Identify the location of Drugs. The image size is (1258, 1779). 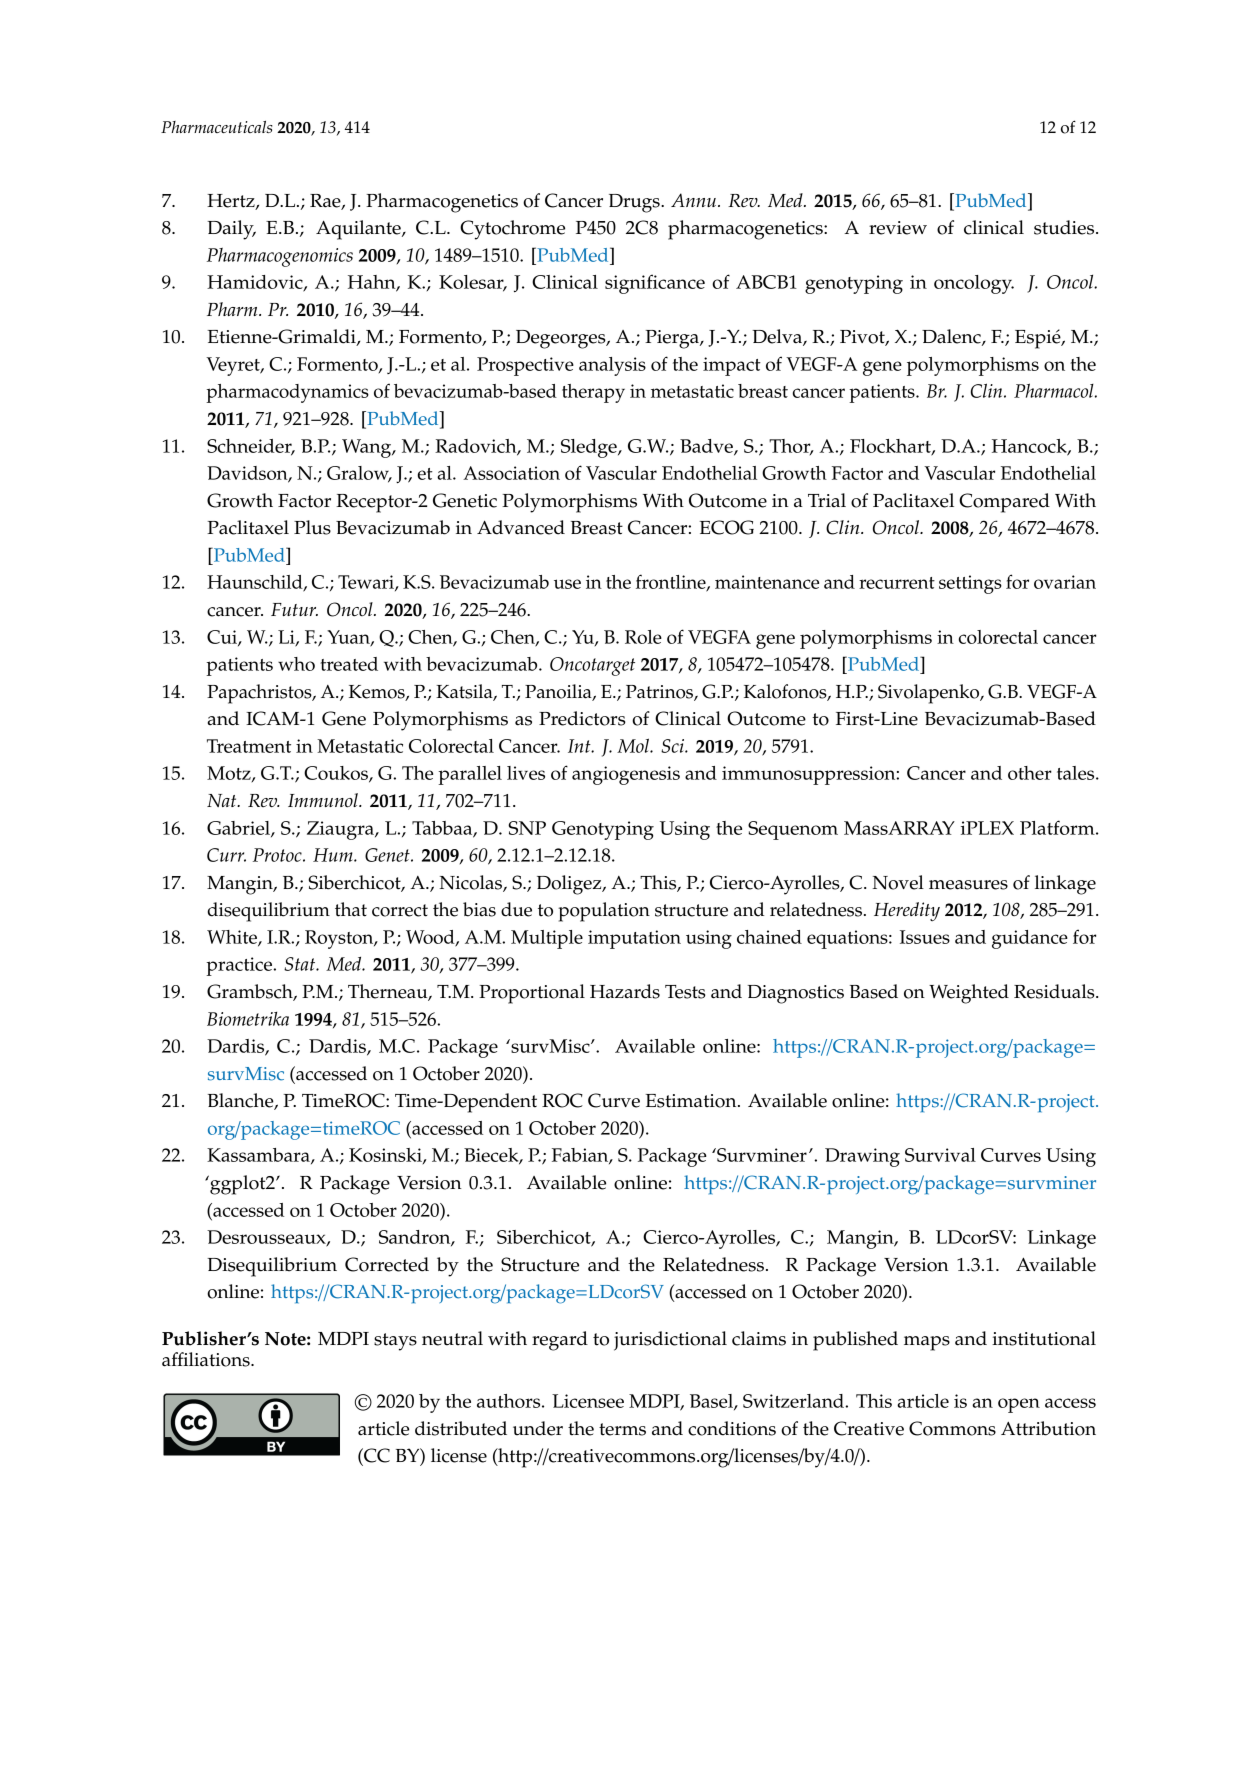
(635, 203).
